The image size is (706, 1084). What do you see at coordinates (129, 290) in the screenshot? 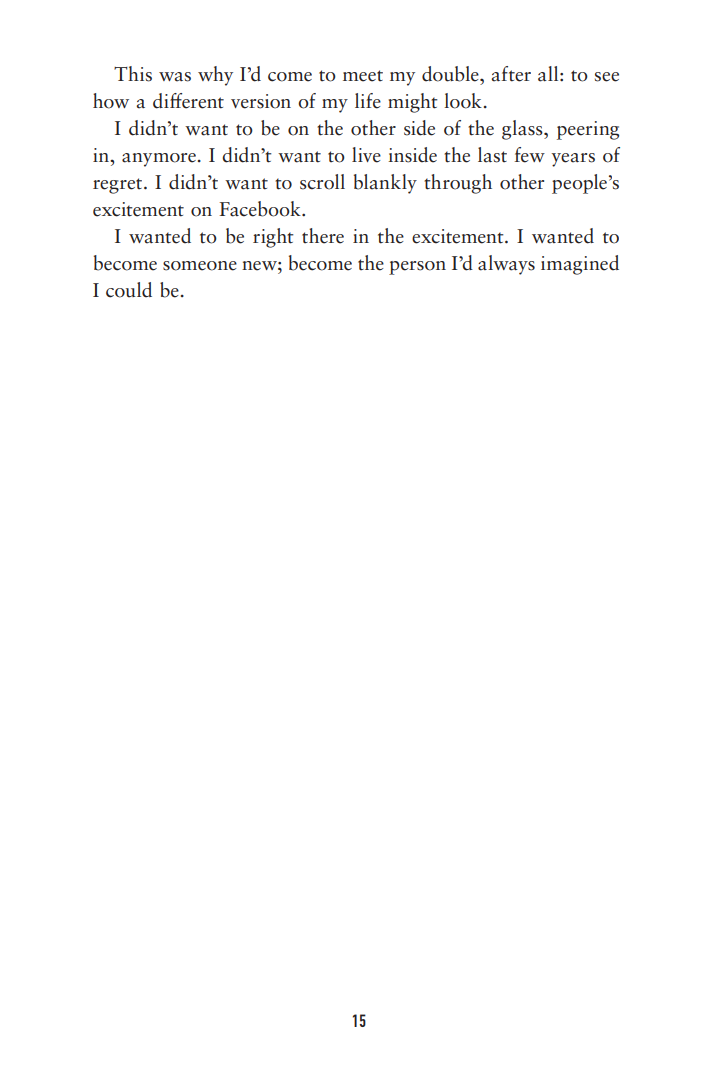
I see `could` at bounding box center [129, 290].
